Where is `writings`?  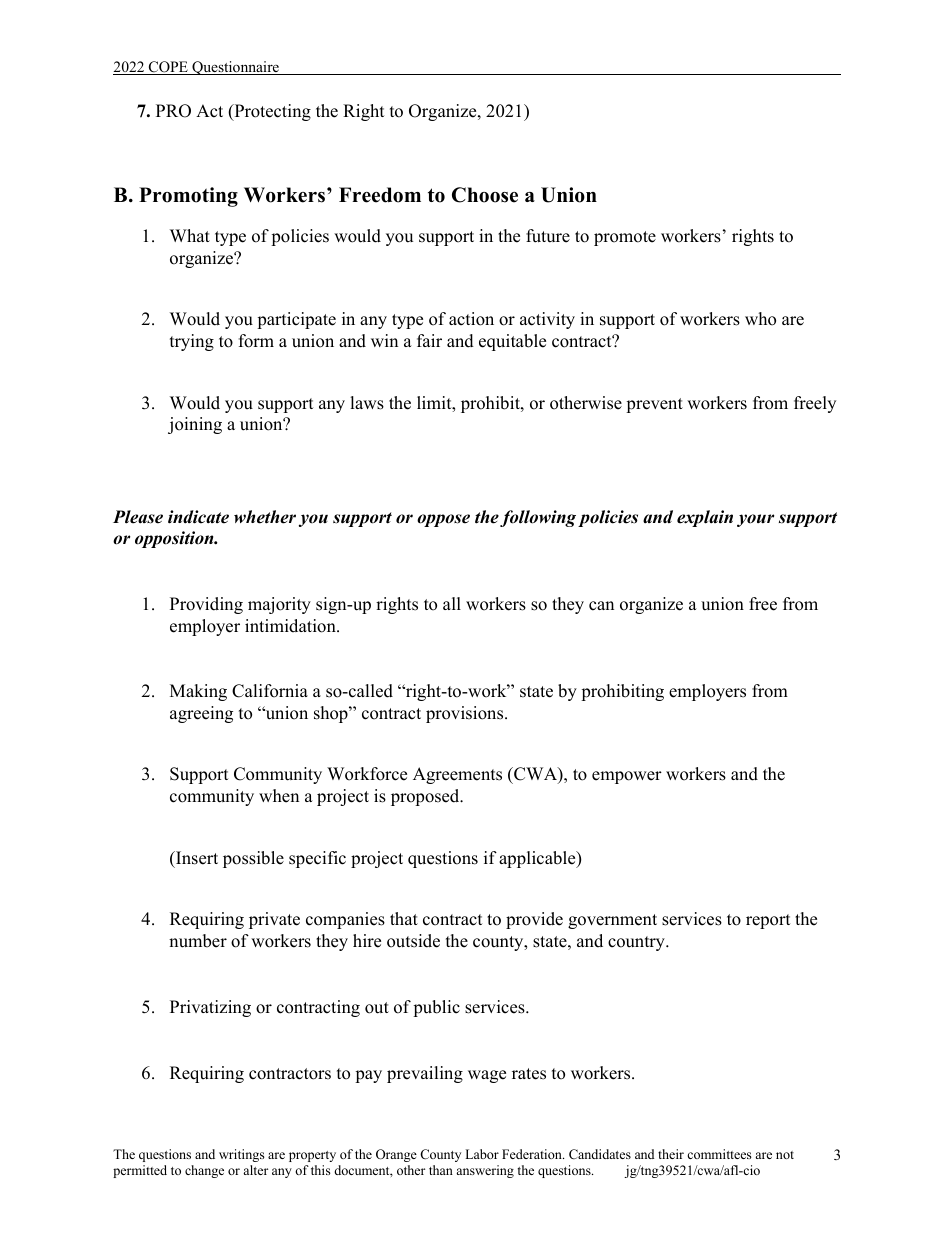 writings is located at coordinates (242, 1155).
